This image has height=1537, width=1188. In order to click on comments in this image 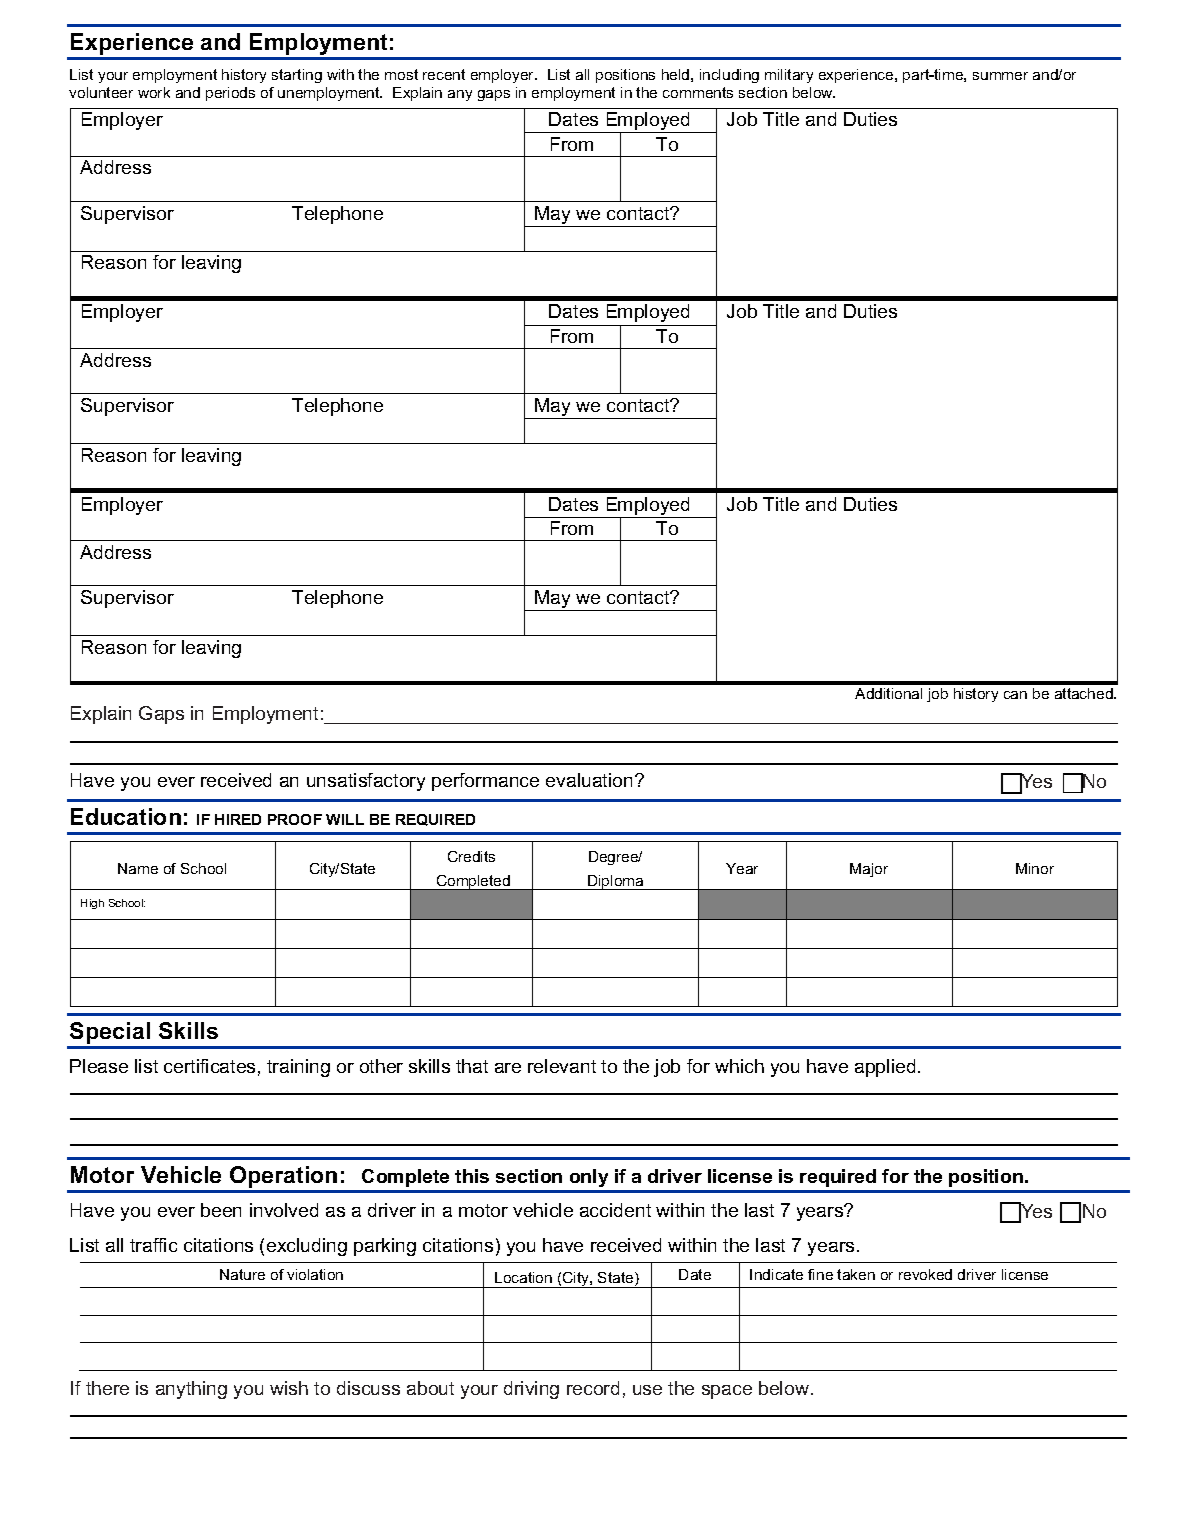, I will do `click(698, 92)`.
